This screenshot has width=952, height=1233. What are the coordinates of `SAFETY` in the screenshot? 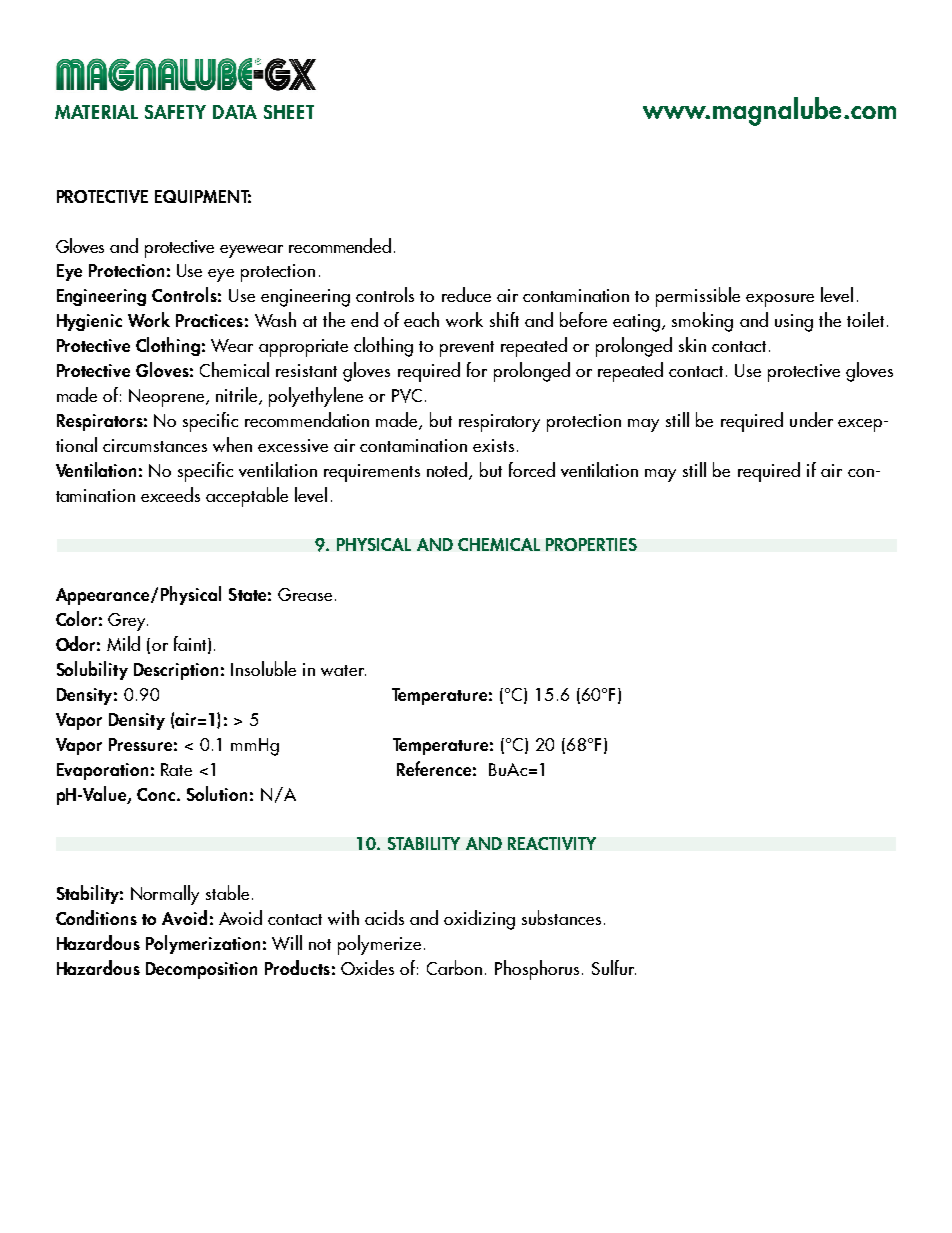 It's located at (175, 112).
